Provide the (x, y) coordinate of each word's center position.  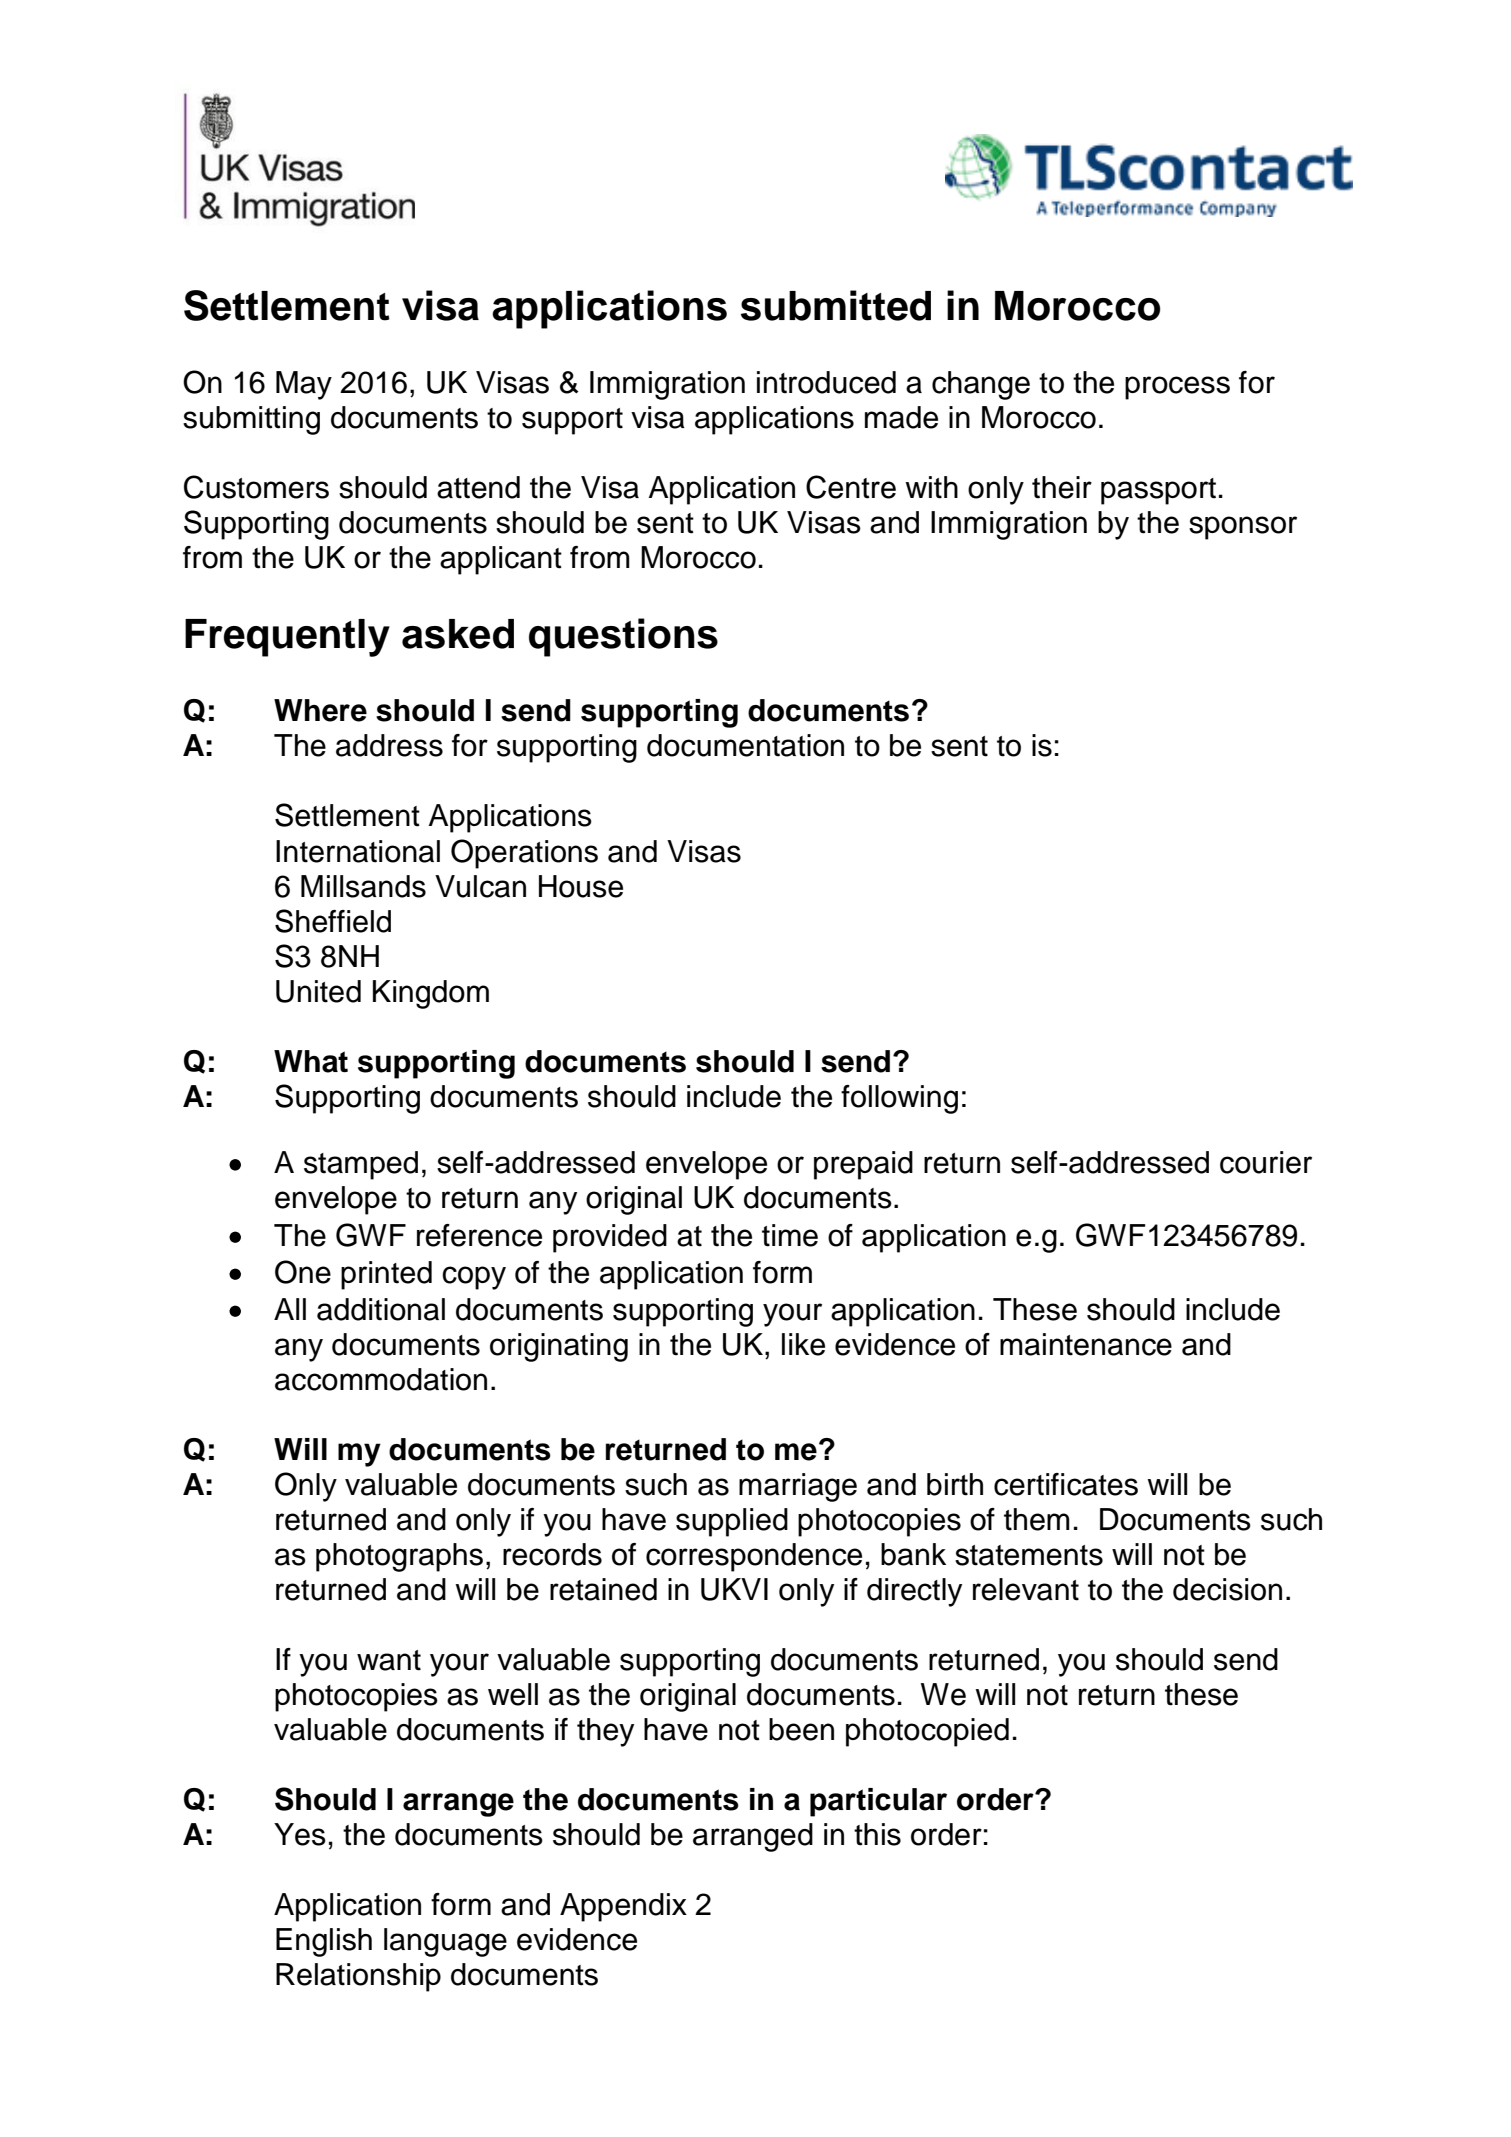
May (304, 385)
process (1177, 388)
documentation (745, 745)
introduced (826, 382)
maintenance (1086, 1344)
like (803, 1344)
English (324, 1942)
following (899, 1099)
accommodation (381, 1379)
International (358, 851)
